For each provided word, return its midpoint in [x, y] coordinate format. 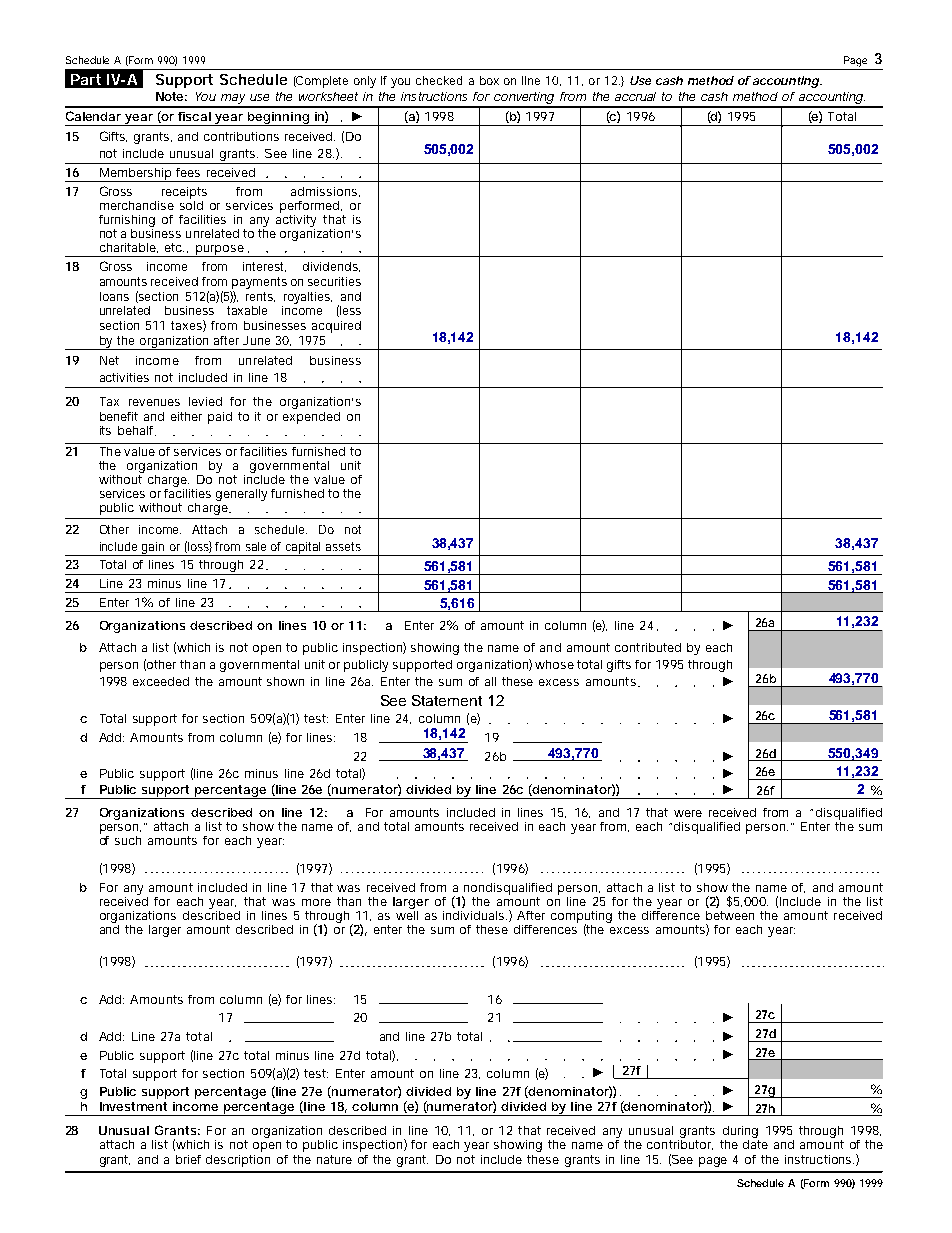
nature [334, 1159]
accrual [635, 96]
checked [439, 80]
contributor [680, 1143]
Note [171, 96]
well [407, 914]
